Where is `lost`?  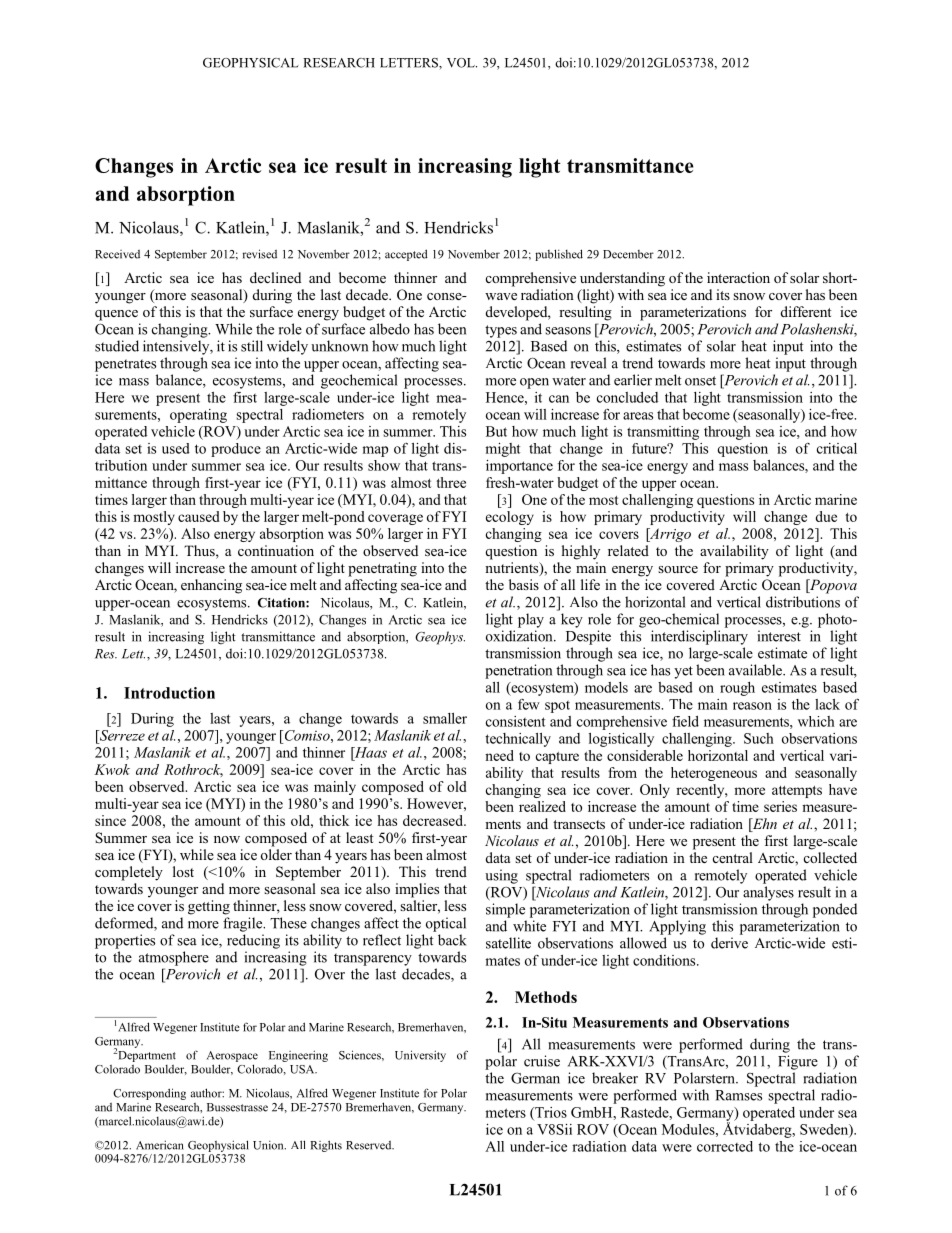 lost is located at coordinates (183, 871).
